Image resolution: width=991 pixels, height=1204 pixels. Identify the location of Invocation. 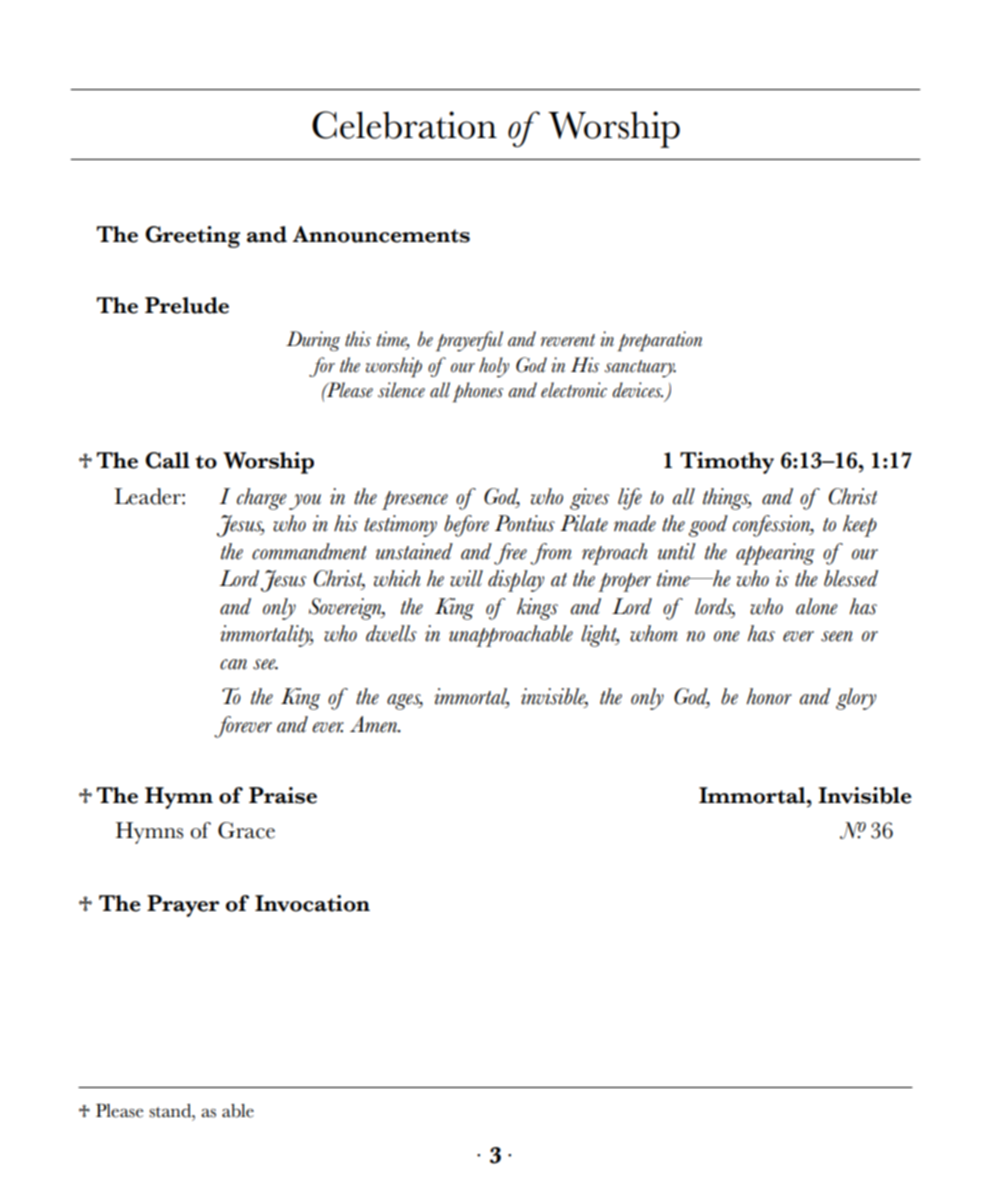
(312, 903).
